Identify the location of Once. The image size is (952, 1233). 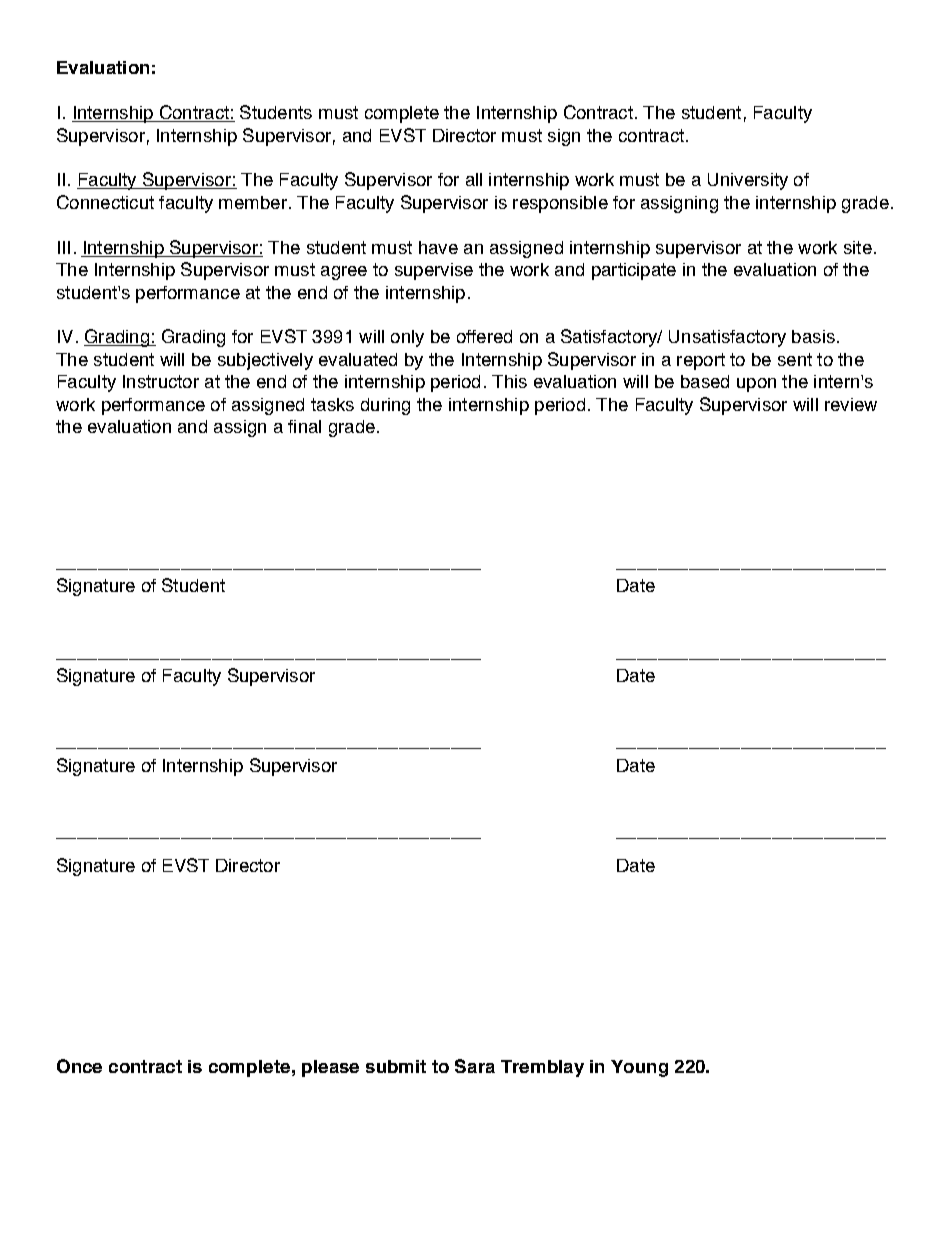
(79, 1066).
